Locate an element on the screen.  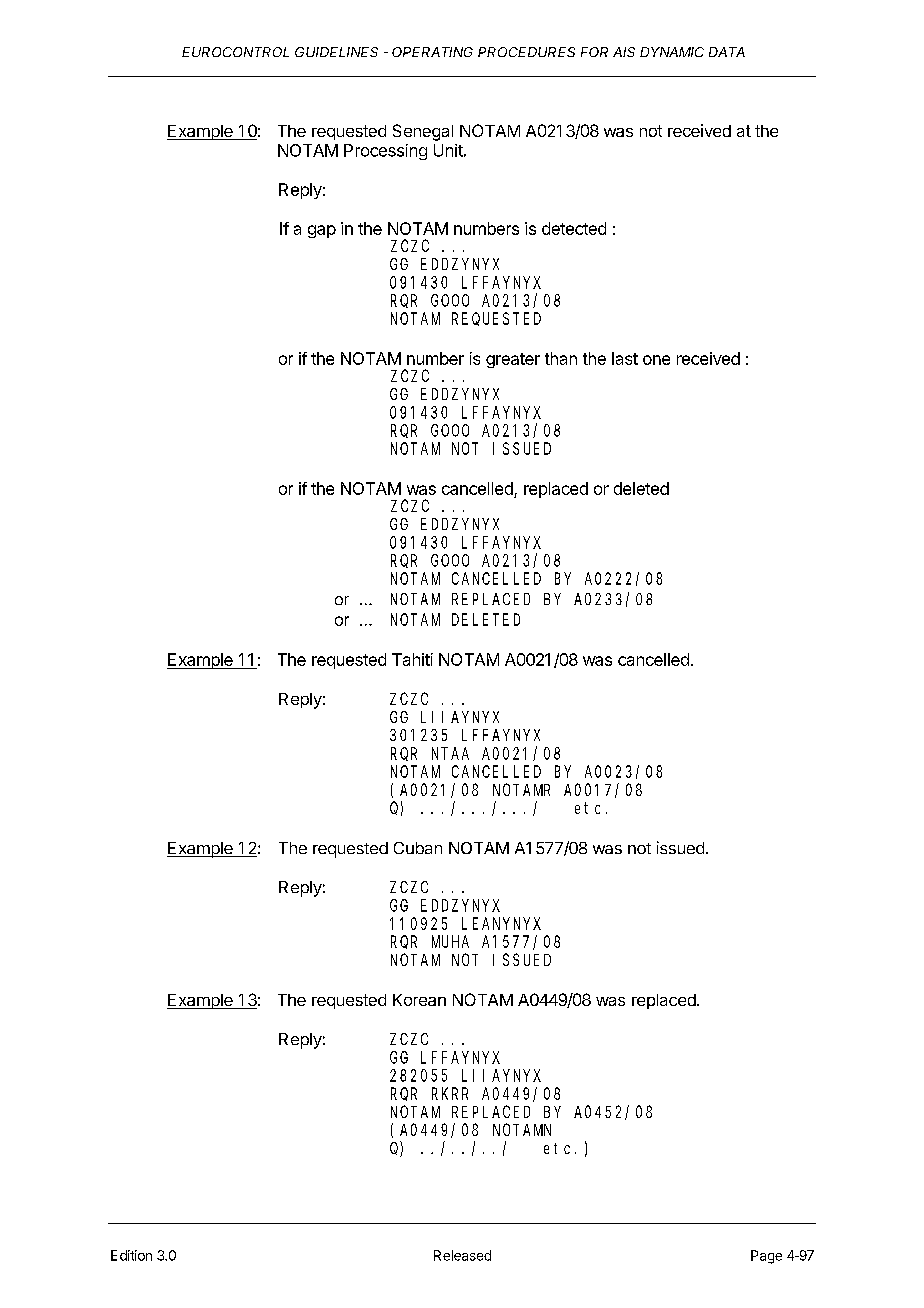
Released is located at coordinates (462, 1255).
